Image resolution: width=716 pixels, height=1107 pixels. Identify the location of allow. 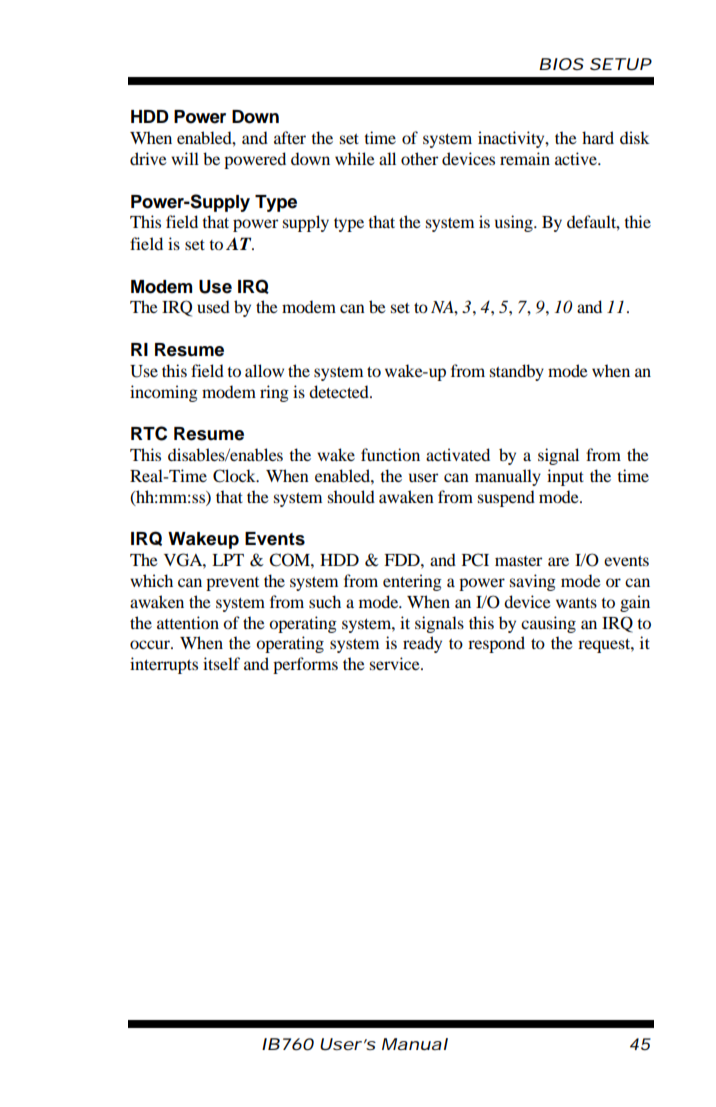
(264, 370).
